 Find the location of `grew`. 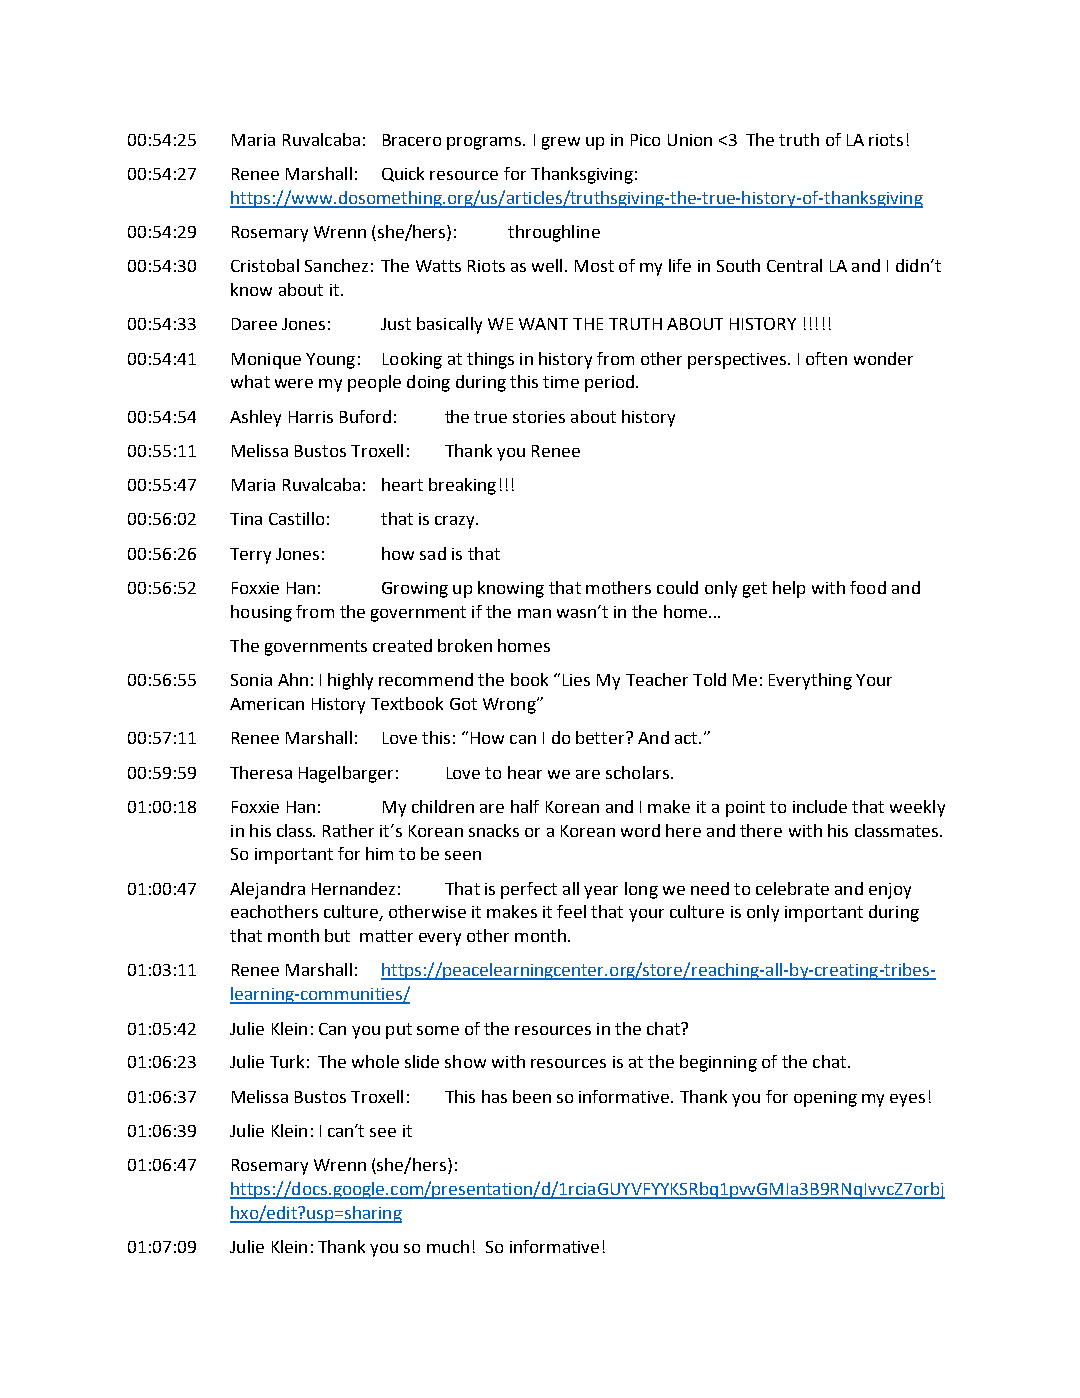

grew is located at coordinates (561, 143).
